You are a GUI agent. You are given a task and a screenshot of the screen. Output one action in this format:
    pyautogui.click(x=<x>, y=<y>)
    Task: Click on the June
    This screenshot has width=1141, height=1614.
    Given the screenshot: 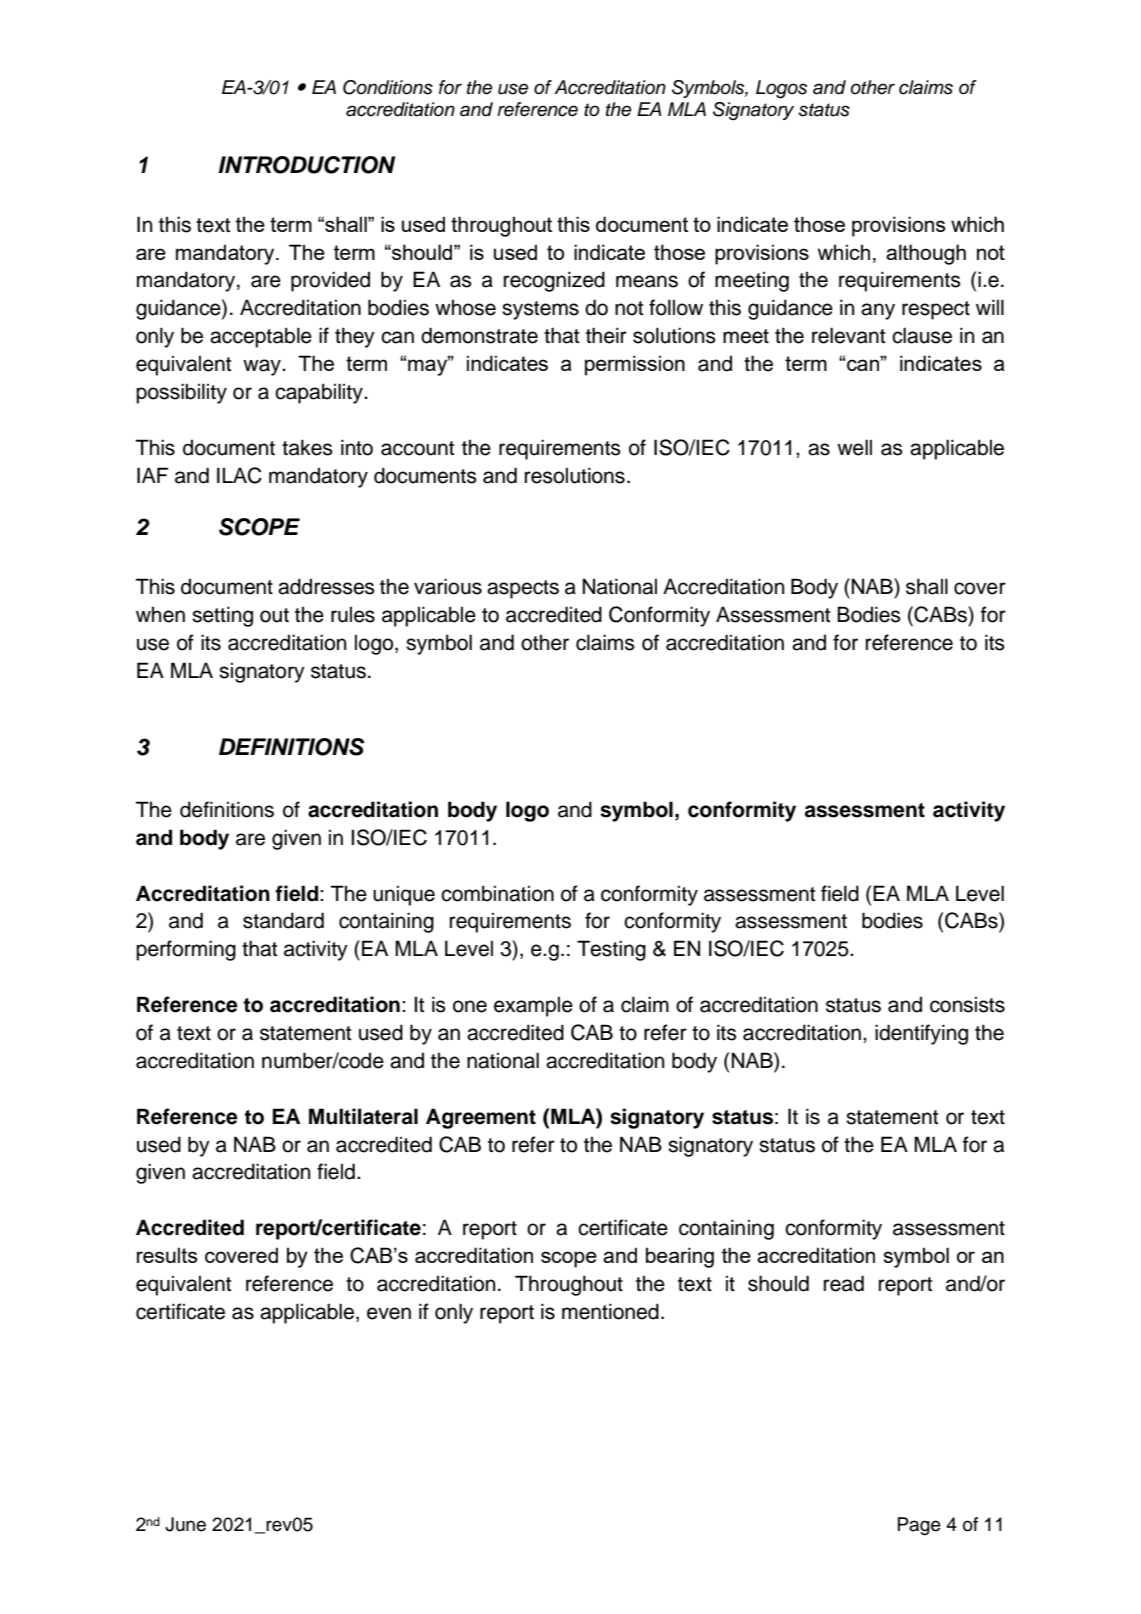 What is the action you would take?
    pyautogui.click(x=185, y=1524)
